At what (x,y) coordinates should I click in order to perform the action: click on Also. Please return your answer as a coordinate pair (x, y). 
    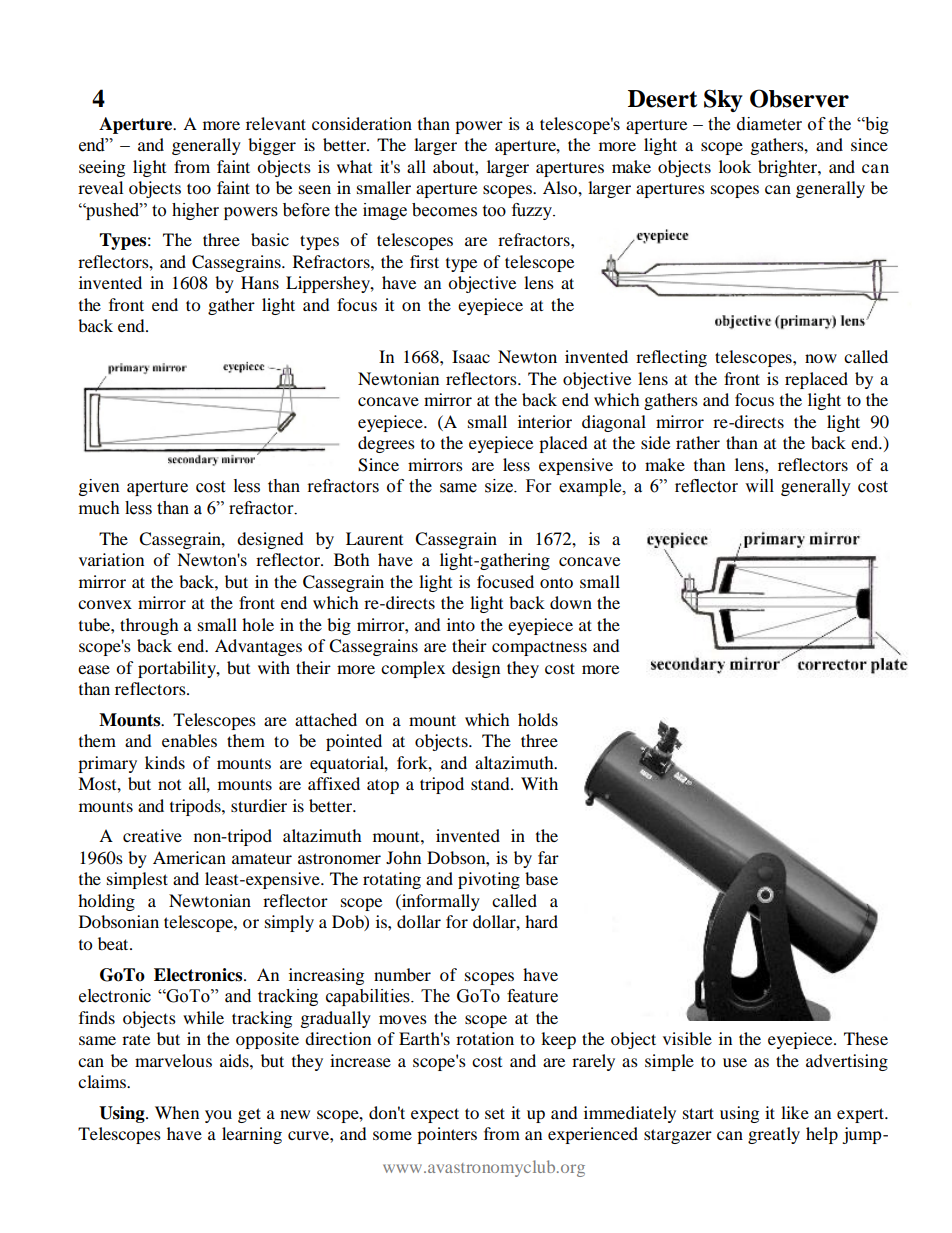
    Looking at the image, I should click on (561, 187).
